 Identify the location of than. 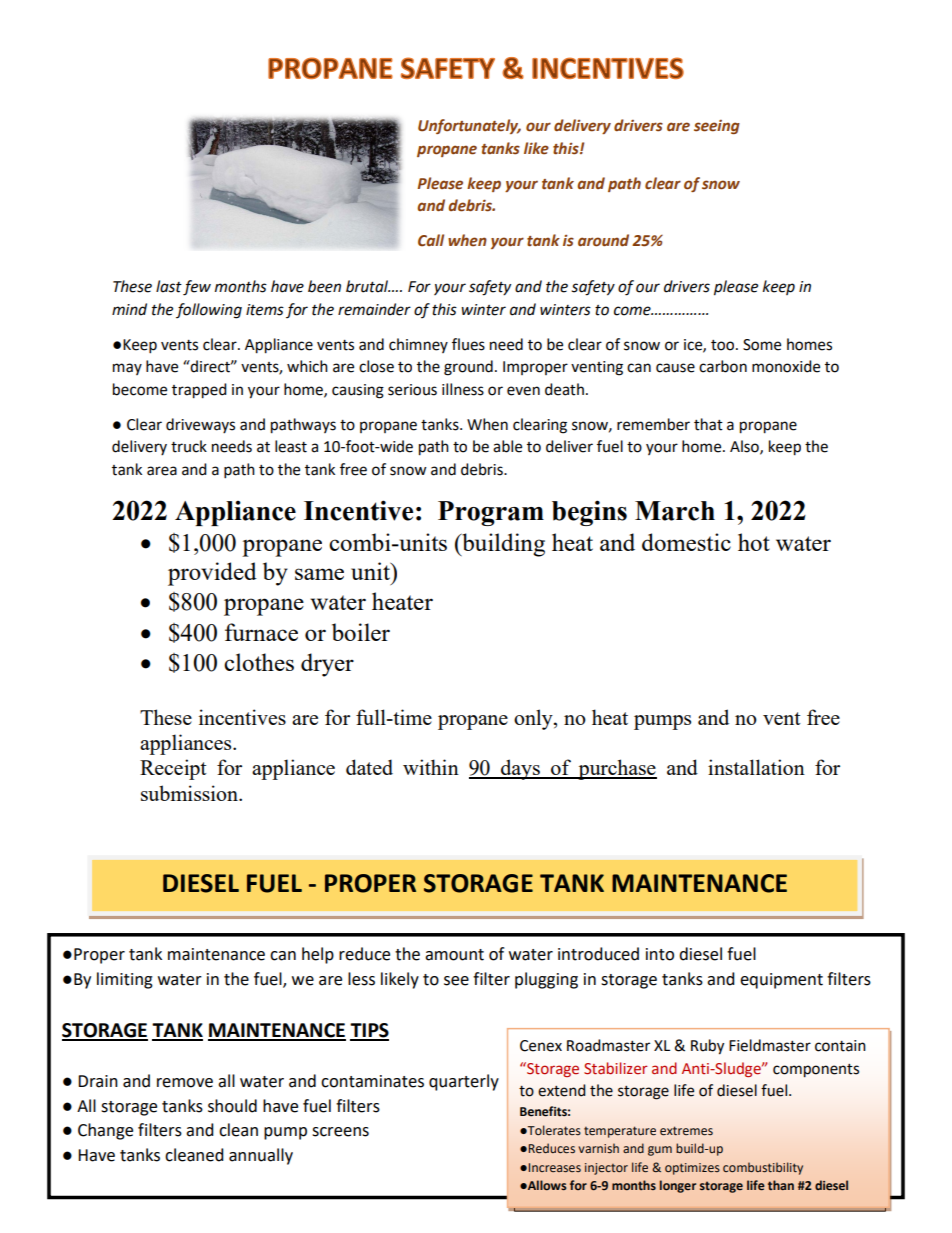
(781, 1185).
